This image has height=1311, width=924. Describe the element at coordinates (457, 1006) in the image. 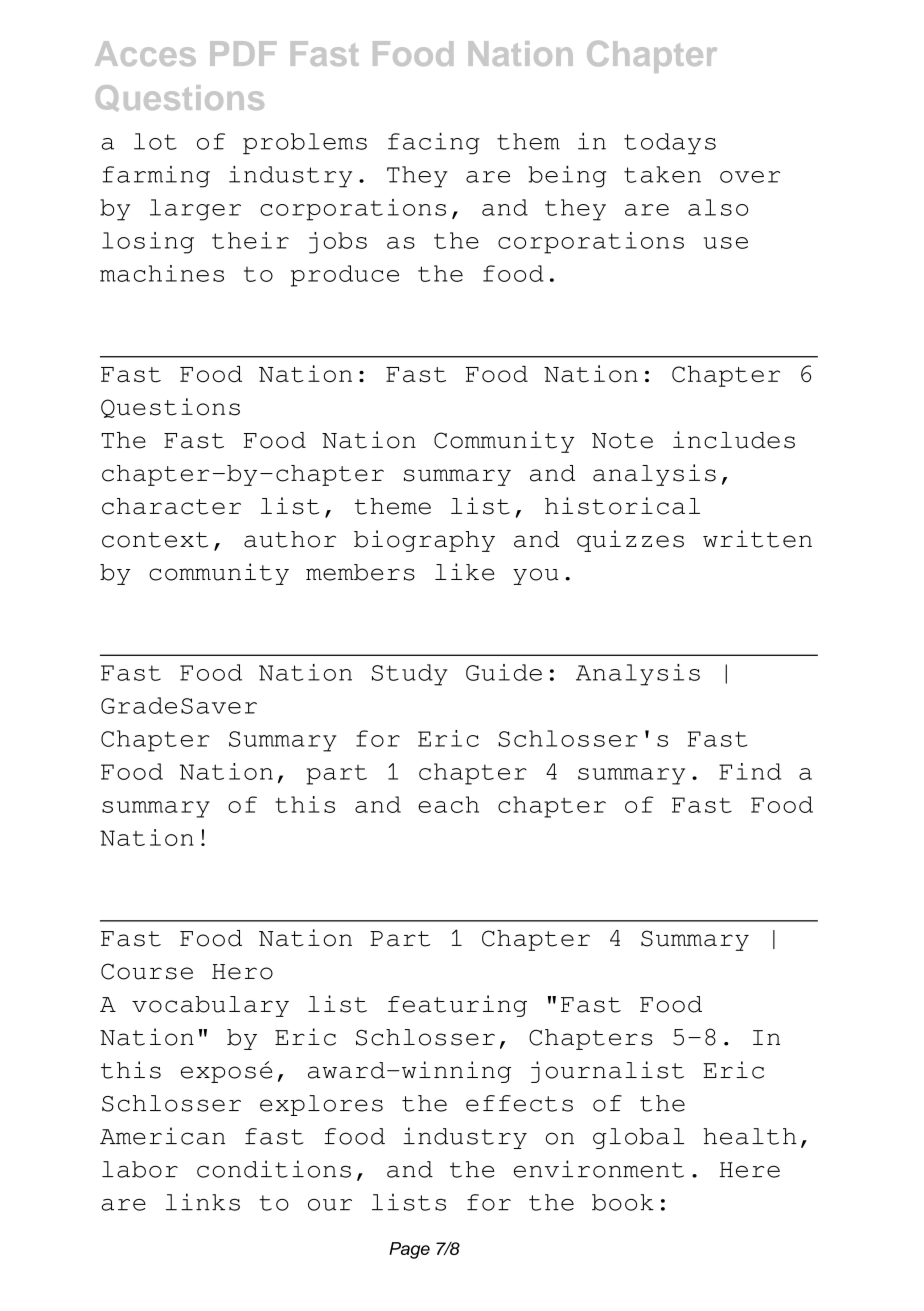

I see `featuring` at that location.
